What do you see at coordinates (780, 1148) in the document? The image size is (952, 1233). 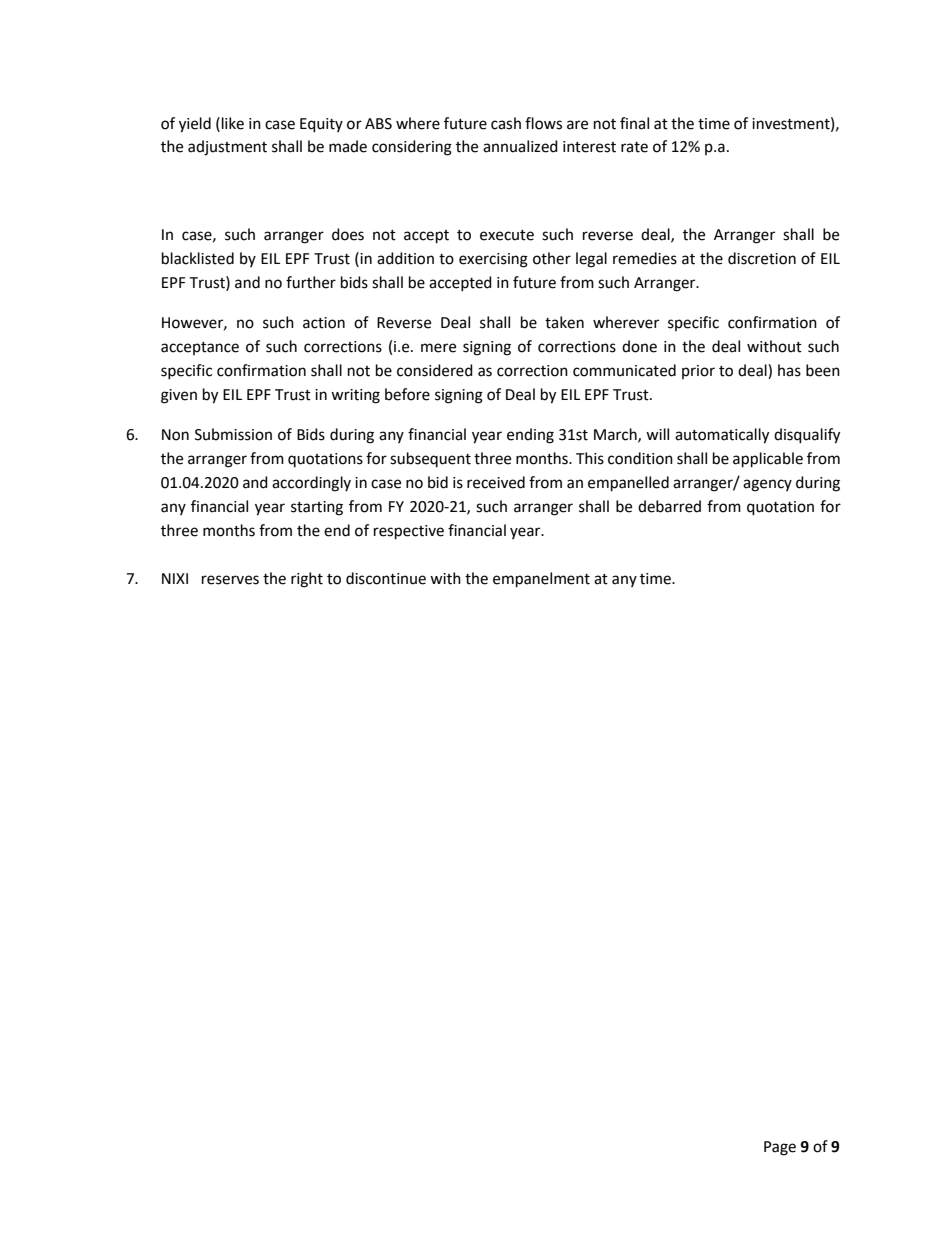 I see `Page` at bounding box center [780, 1148].
